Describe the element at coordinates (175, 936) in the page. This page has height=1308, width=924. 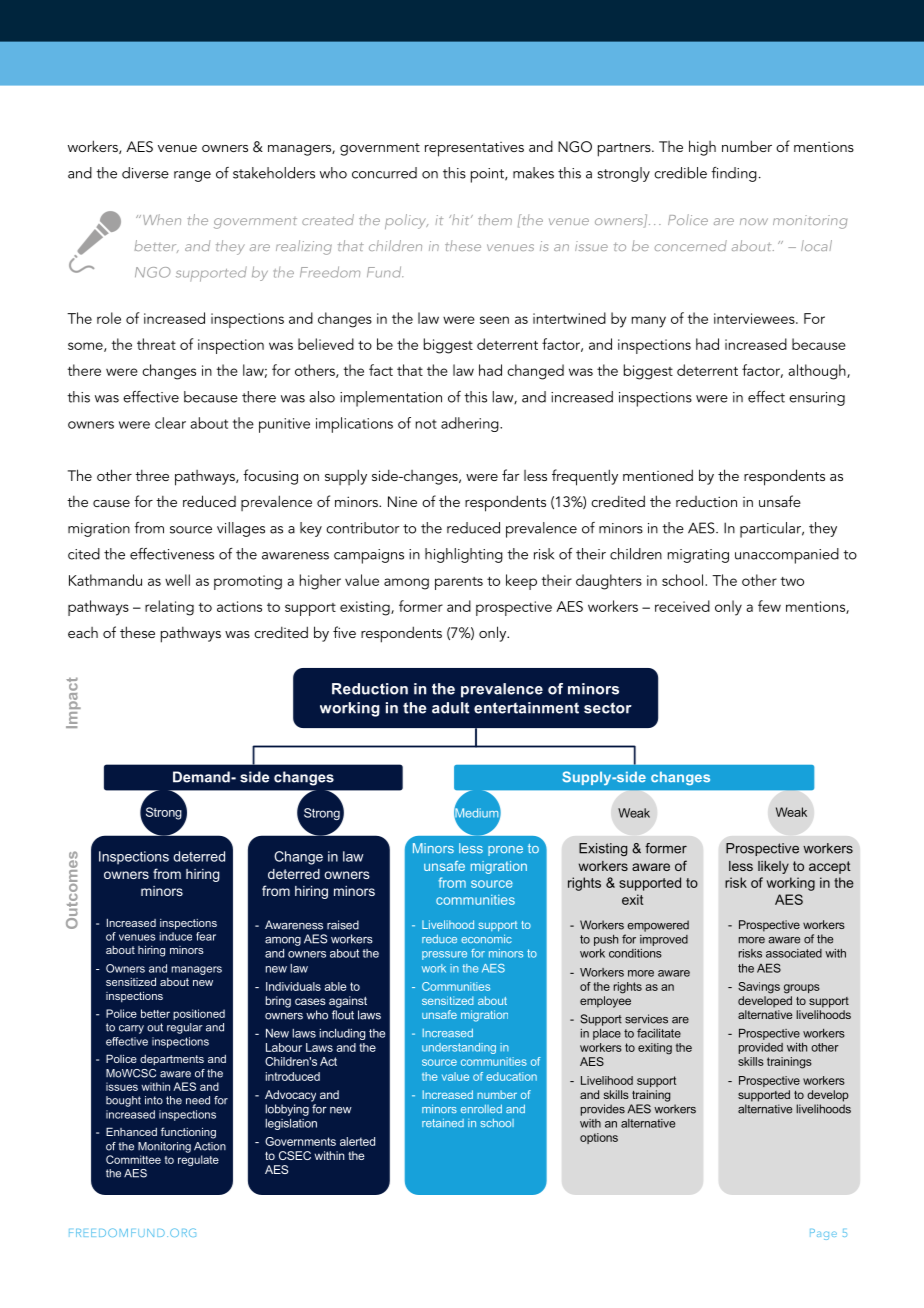
I see `induce` at that location.
